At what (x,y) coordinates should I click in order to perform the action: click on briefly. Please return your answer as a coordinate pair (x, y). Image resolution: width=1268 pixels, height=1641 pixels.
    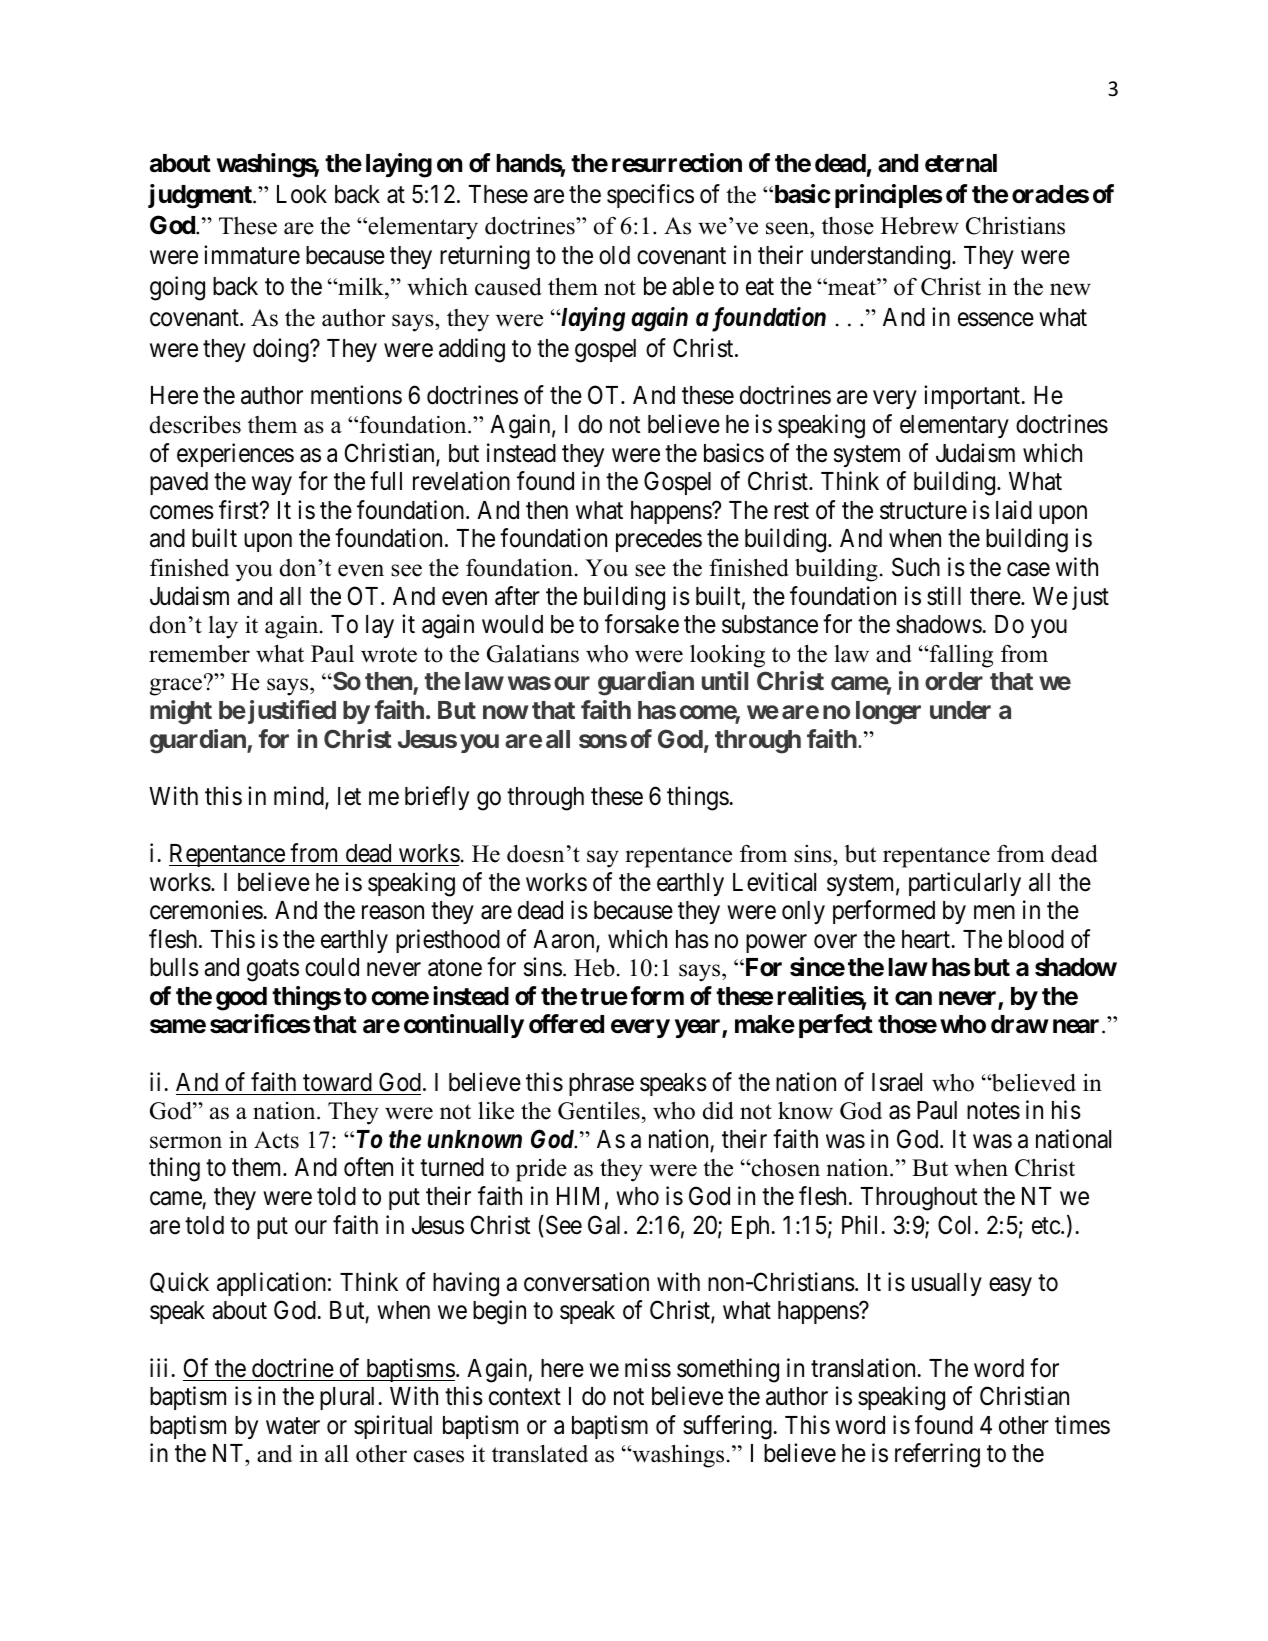
    Looking at the image, I should click on (437, 798).
